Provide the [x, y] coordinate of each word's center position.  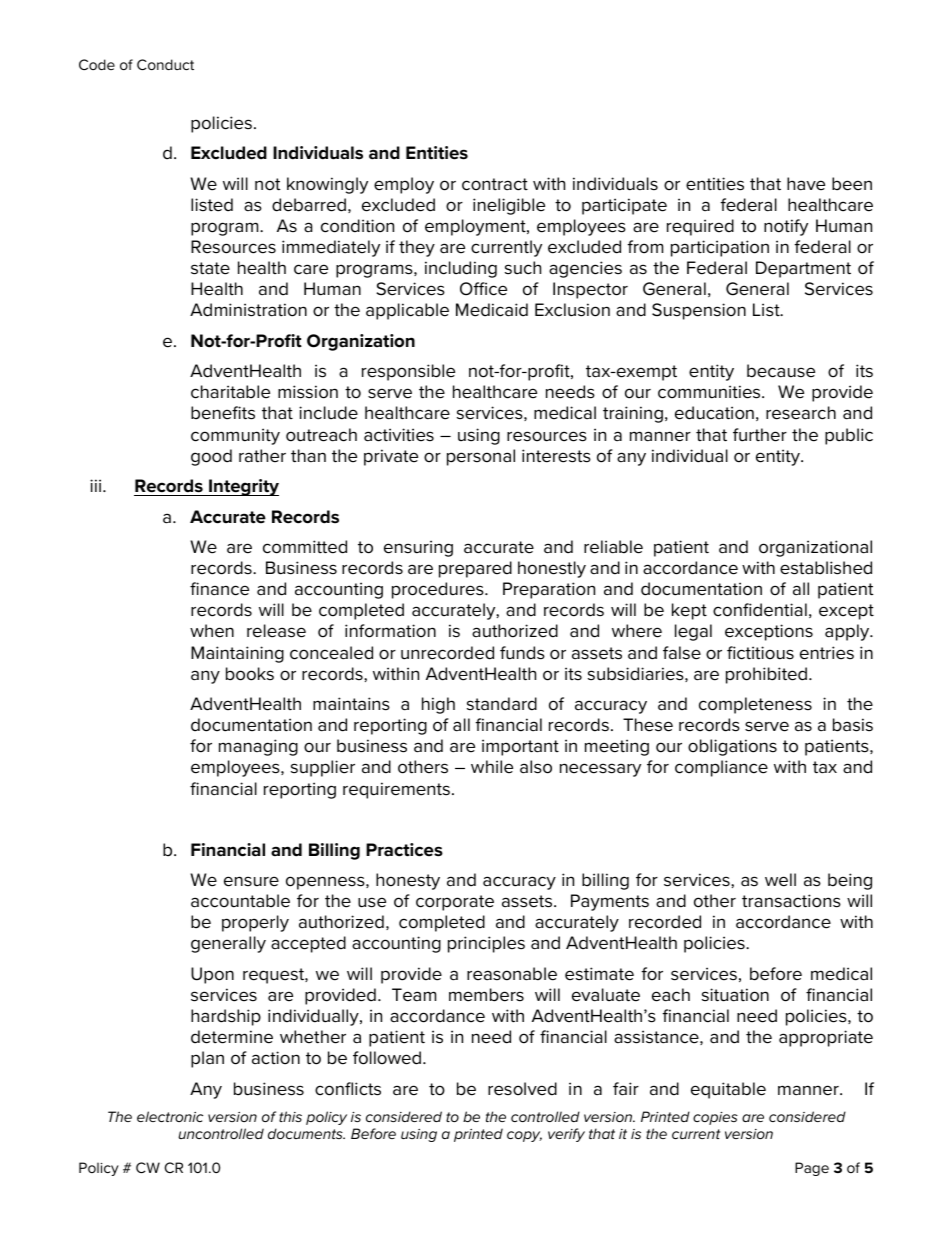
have [806, 184]
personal [481, 457]
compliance [721, 768]
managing [258, 747]
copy [524, 1136]
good [211, 457]
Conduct [165, 64]
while [492, 767]
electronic [170, 1116]
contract [495, 184]
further [760, 435]
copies [715, 1118]
